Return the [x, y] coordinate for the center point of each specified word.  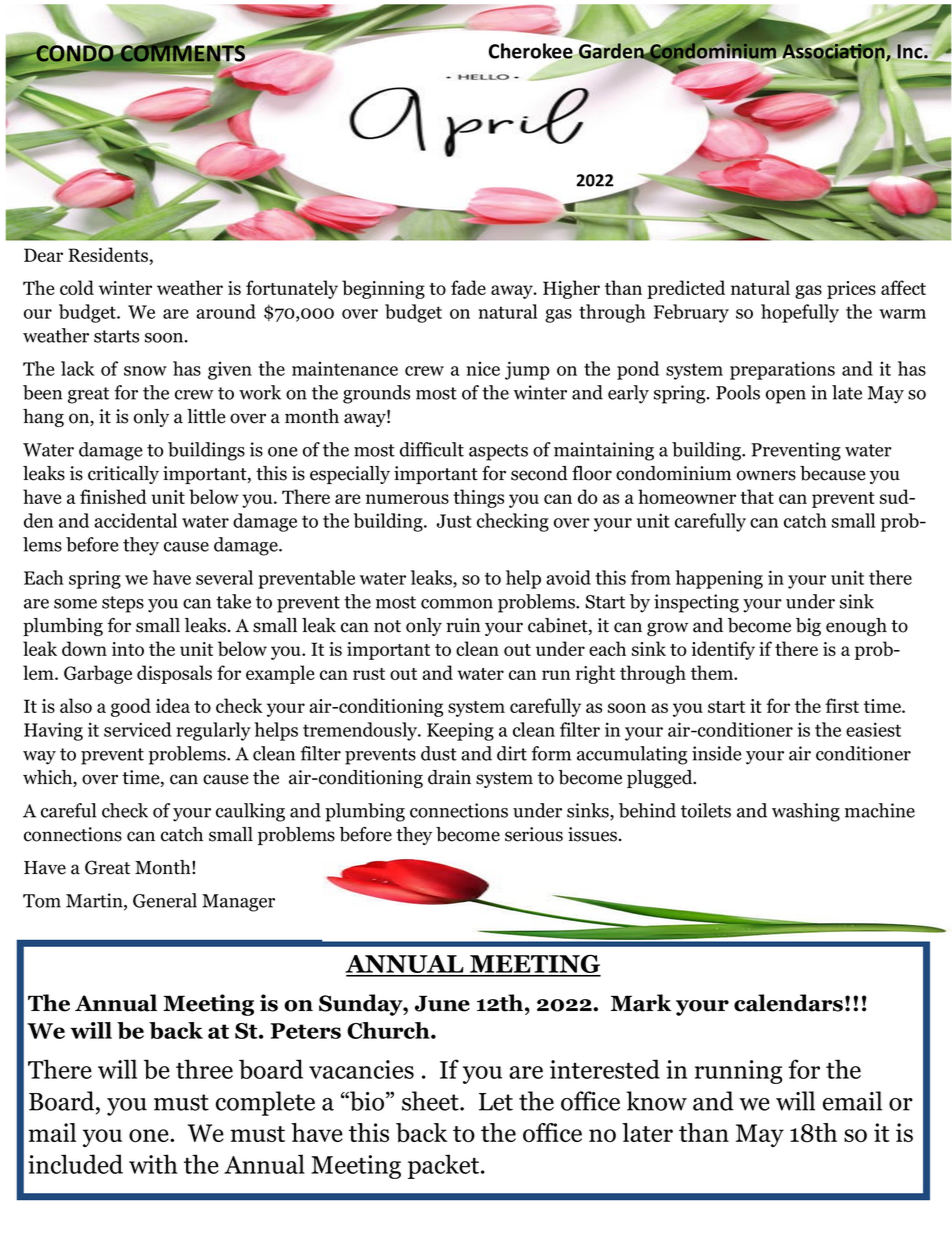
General [165, 900]
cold [77, 287]
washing [806, 812]
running [738, 1072]
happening [719, 579]
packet [445, 1166]
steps [123, 604]
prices [851, 290]
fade [468, 287]
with [153, 1164]
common [457, 604]
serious [534, 834]
